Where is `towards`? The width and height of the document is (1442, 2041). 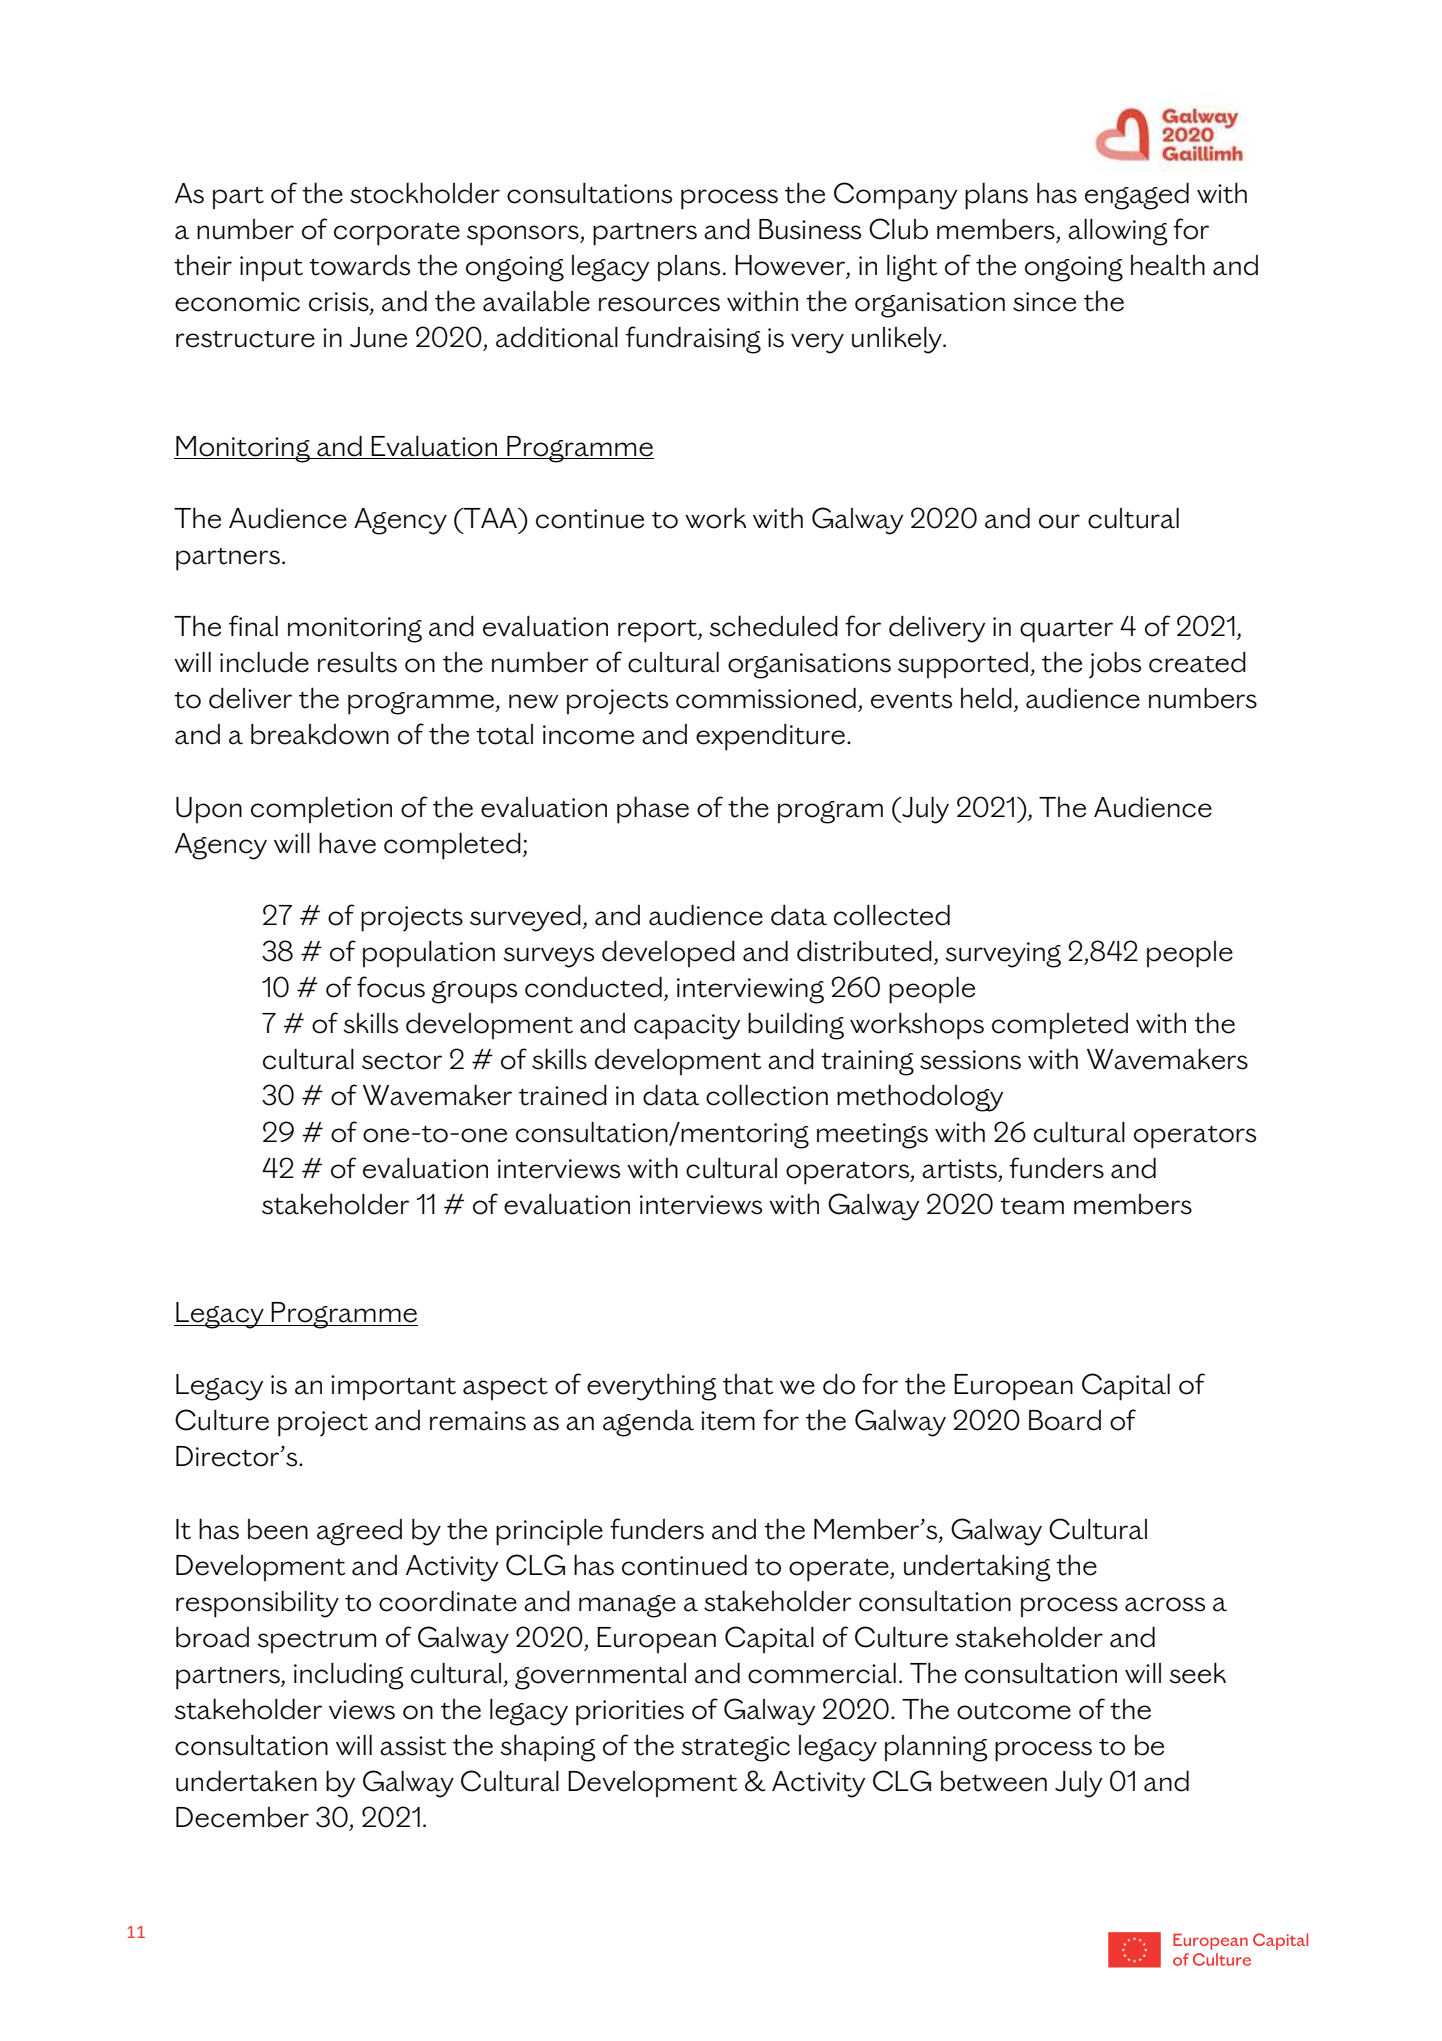 towards is located at coordinates (359, 265).
